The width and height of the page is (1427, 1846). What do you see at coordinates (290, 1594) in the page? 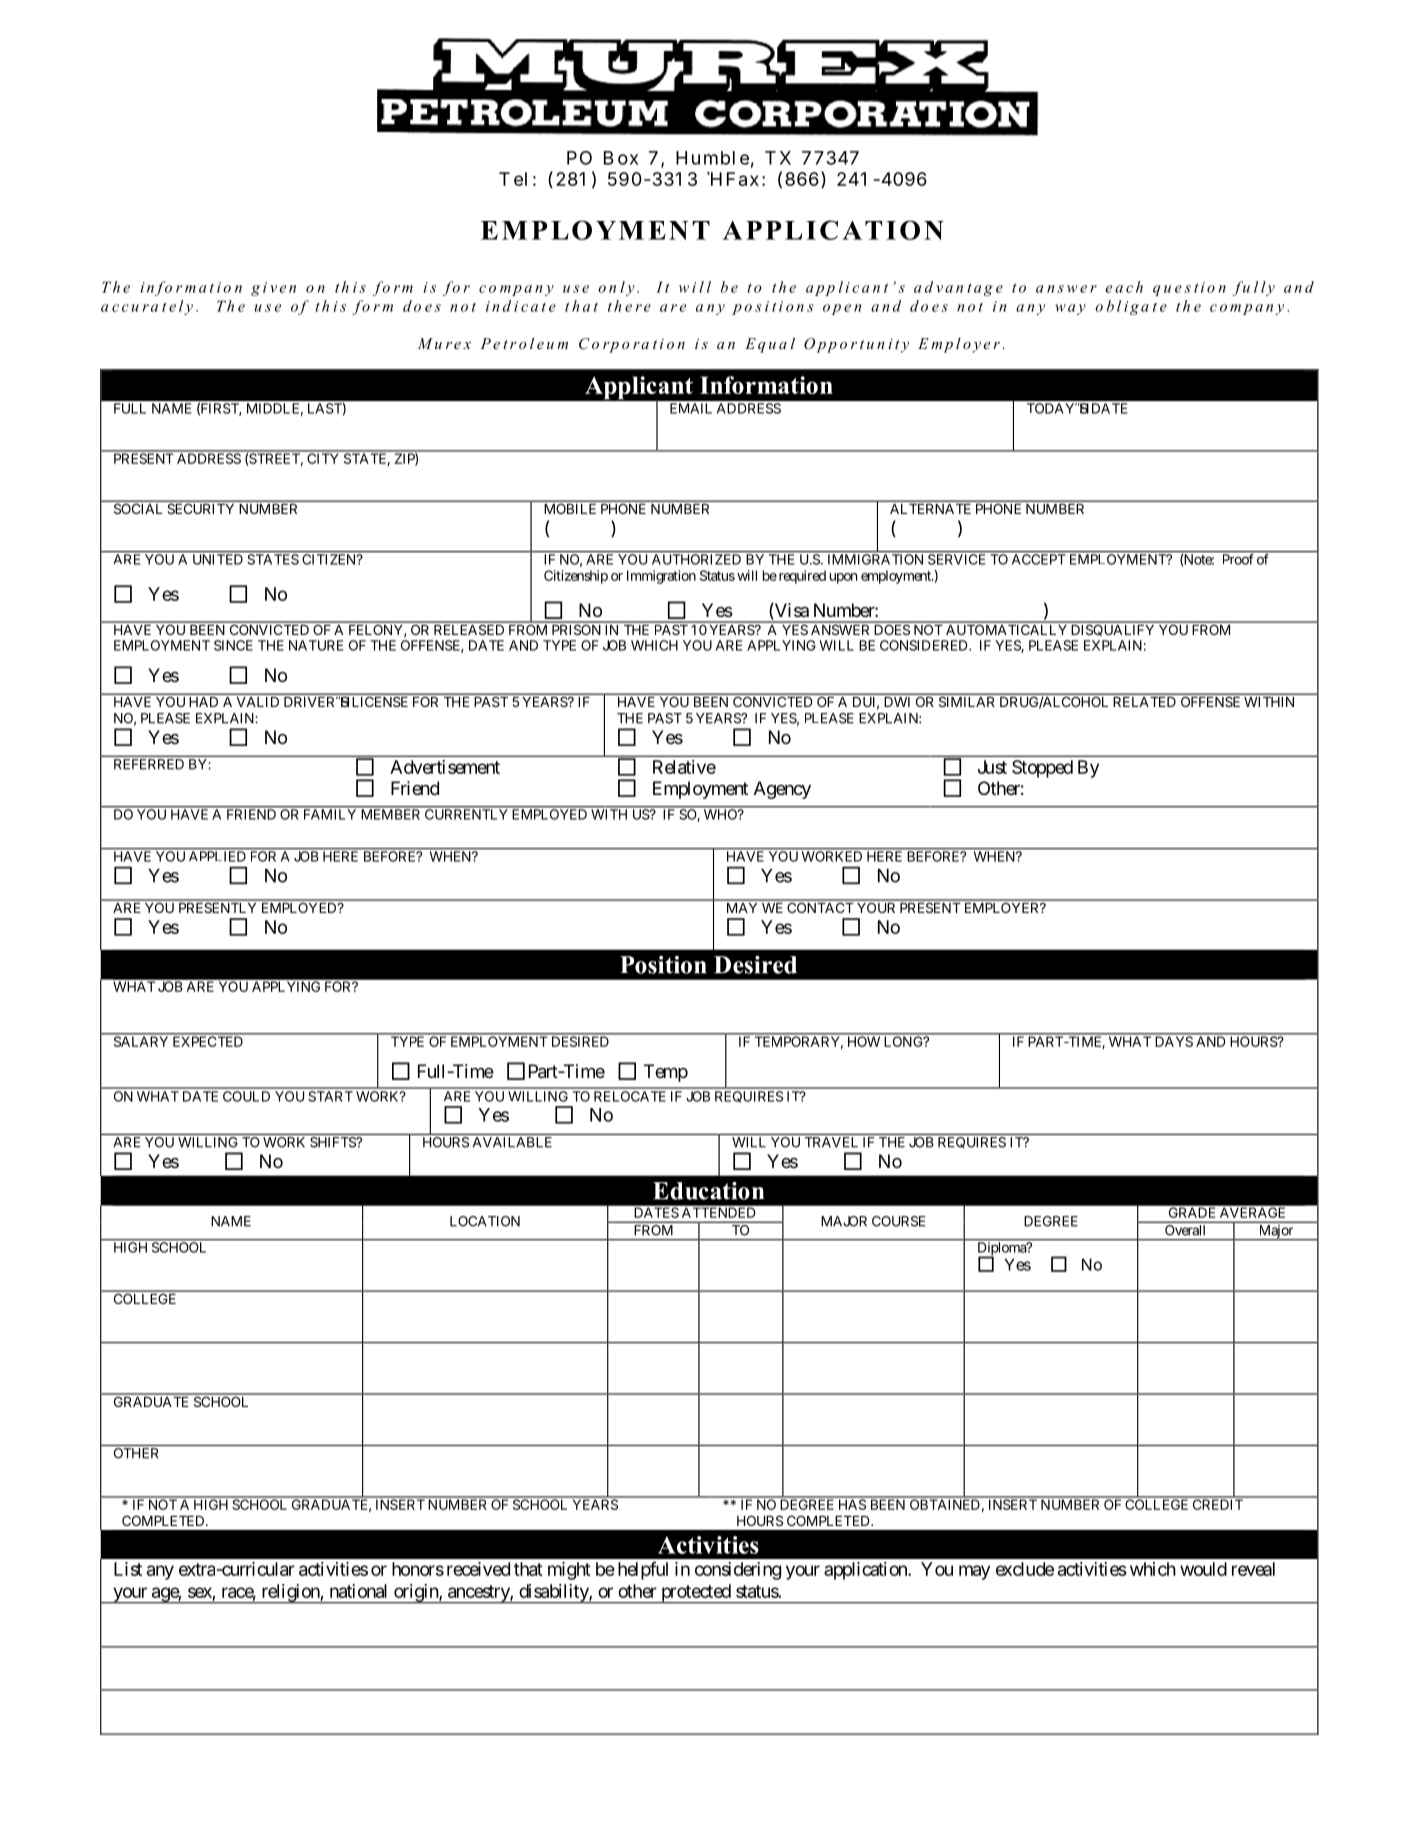
I see `religion` at bounding box center [290, 1594].
